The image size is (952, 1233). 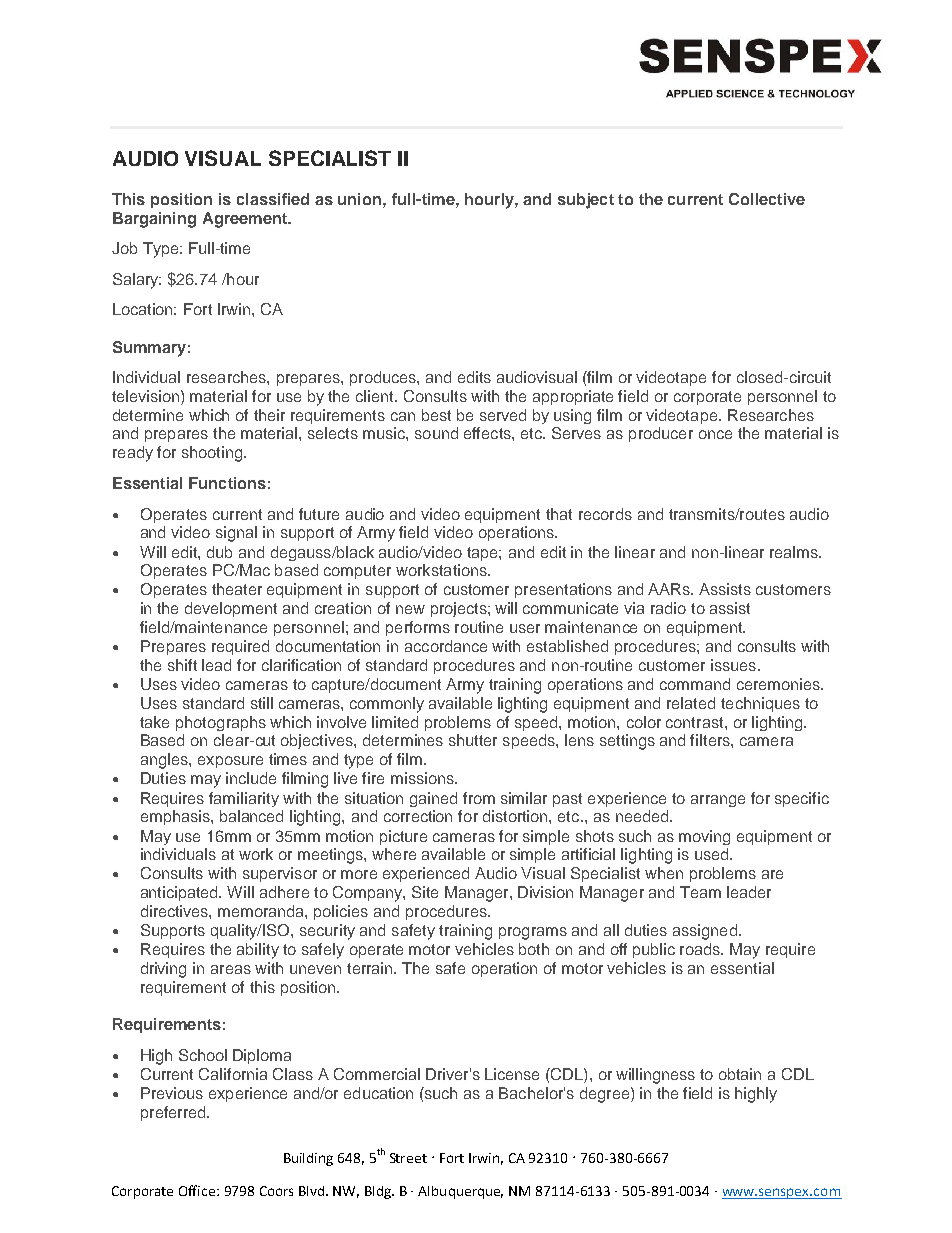 I want to click on Albuquerque, so click(x=460, y=1192).
